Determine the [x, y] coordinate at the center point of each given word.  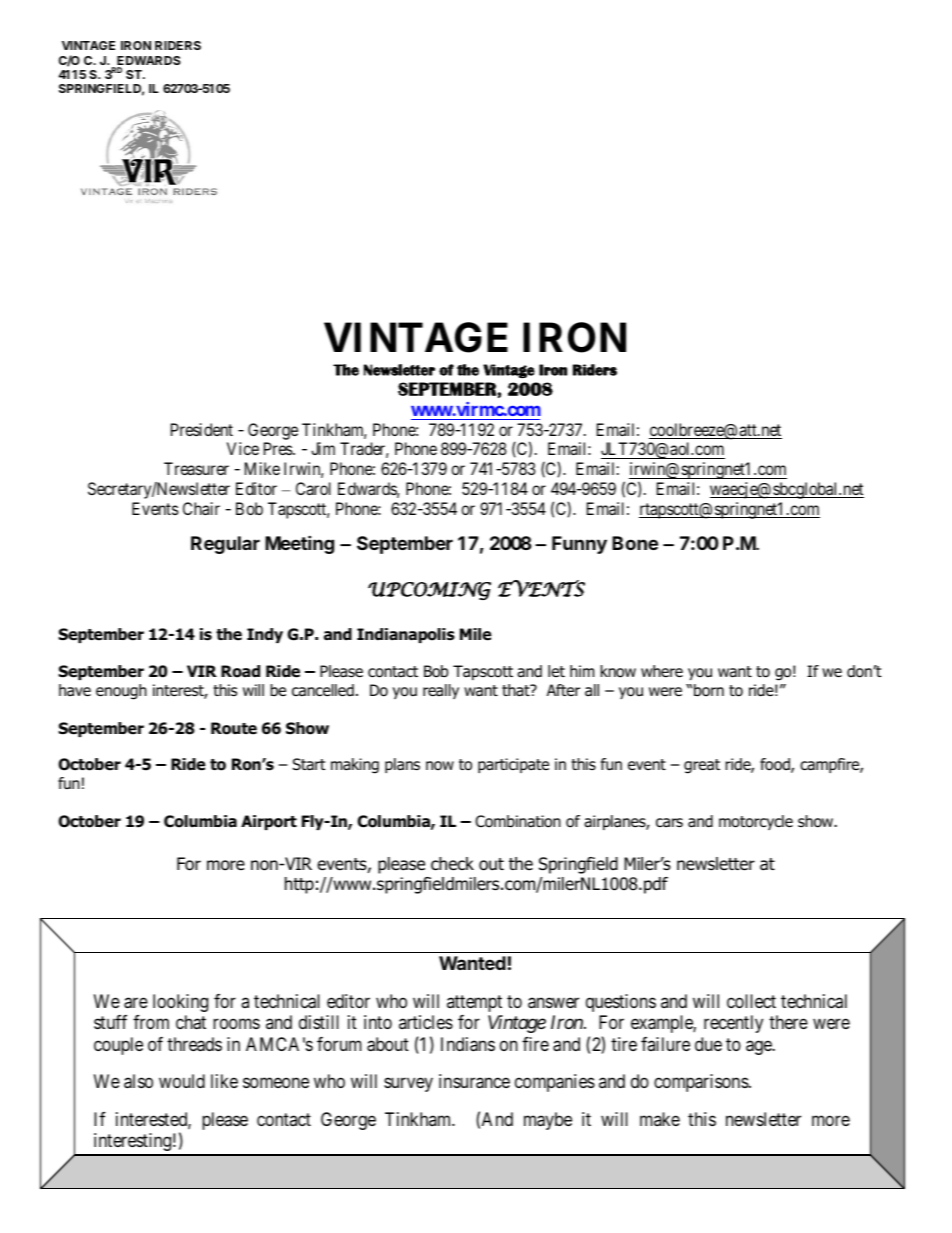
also [138, 1081]
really [441, 691]
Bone [635, 543]
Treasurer [196, 468]
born [709, 690]
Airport [269, 822]
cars [669, 823]
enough [121, 692]
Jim [323, 448]
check [452, 864]
